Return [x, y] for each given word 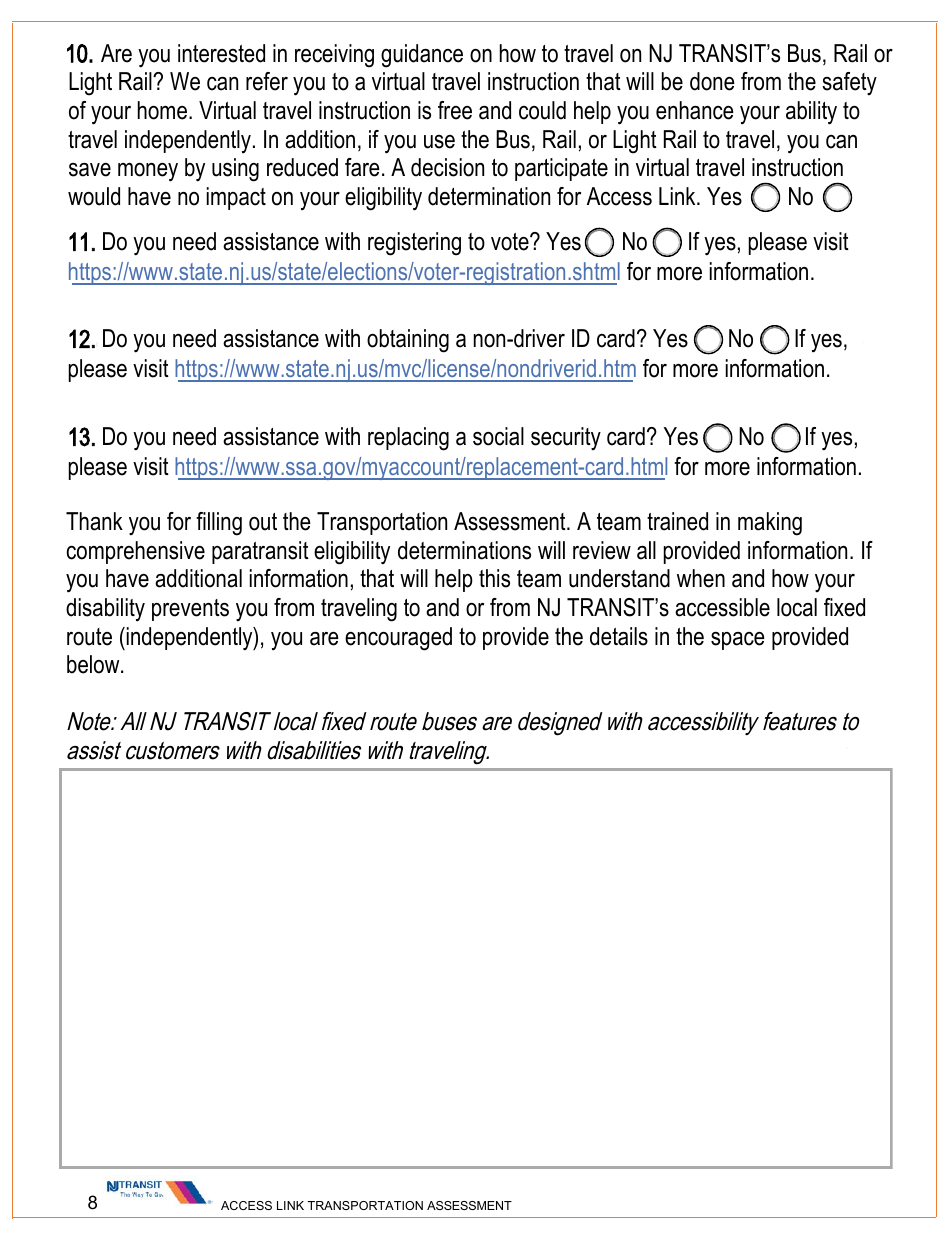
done [712, 81]
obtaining [408, 341]
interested [221, 53]
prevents [190, 610]
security [566, 438]
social [498, 436]
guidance [422, 56]
